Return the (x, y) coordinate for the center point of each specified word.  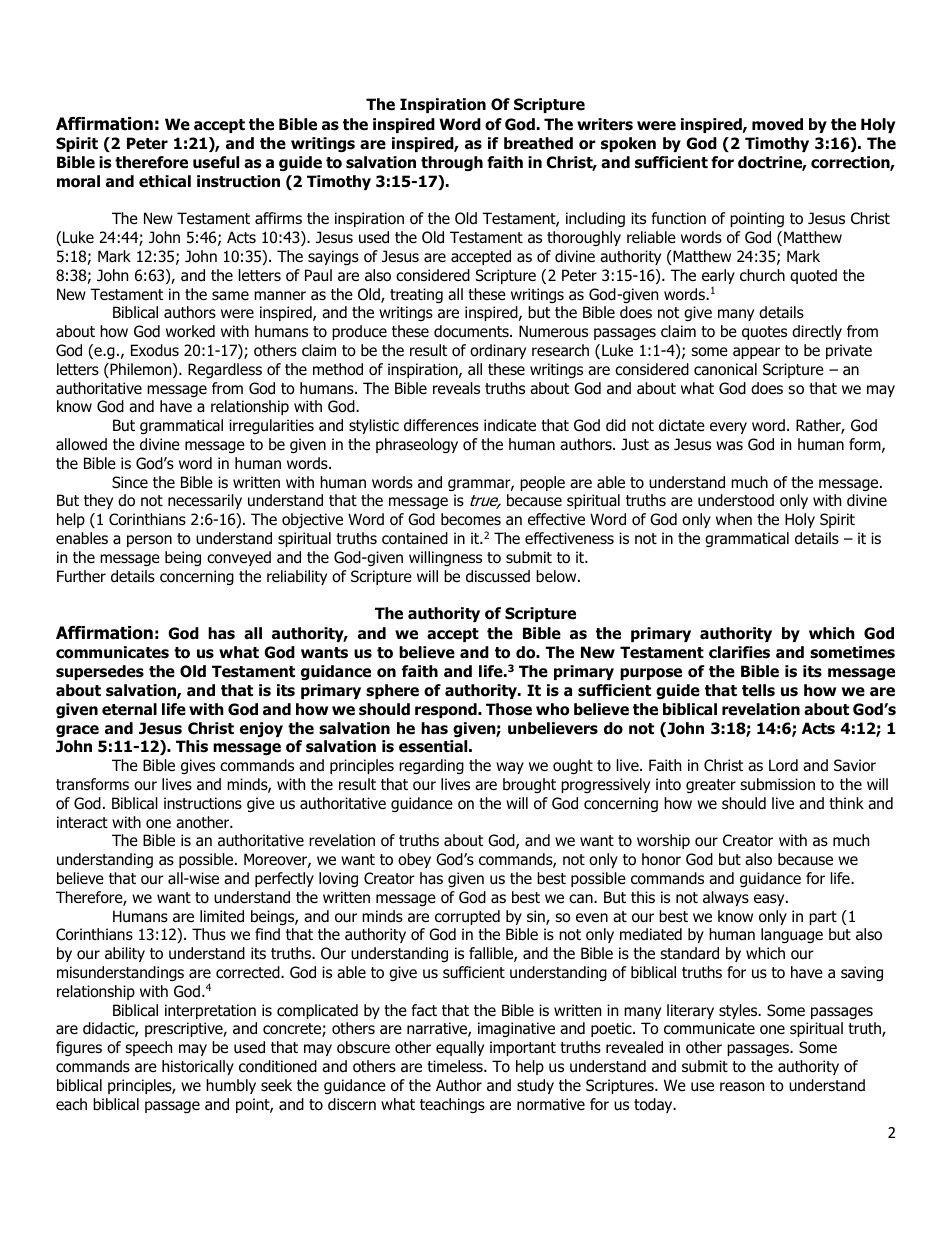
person (149, 541)
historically (198, 1067)
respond (447, 710)
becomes (471, 519)
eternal (129, 709)
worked (190, 331)
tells (758, 690)
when (734, 519)
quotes (764, 333)
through (452, 163)
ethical (165, 181)
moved (777, 124)
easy (770, 900)
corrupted (467, 917)
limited (222, 916)
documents (472, 331)
